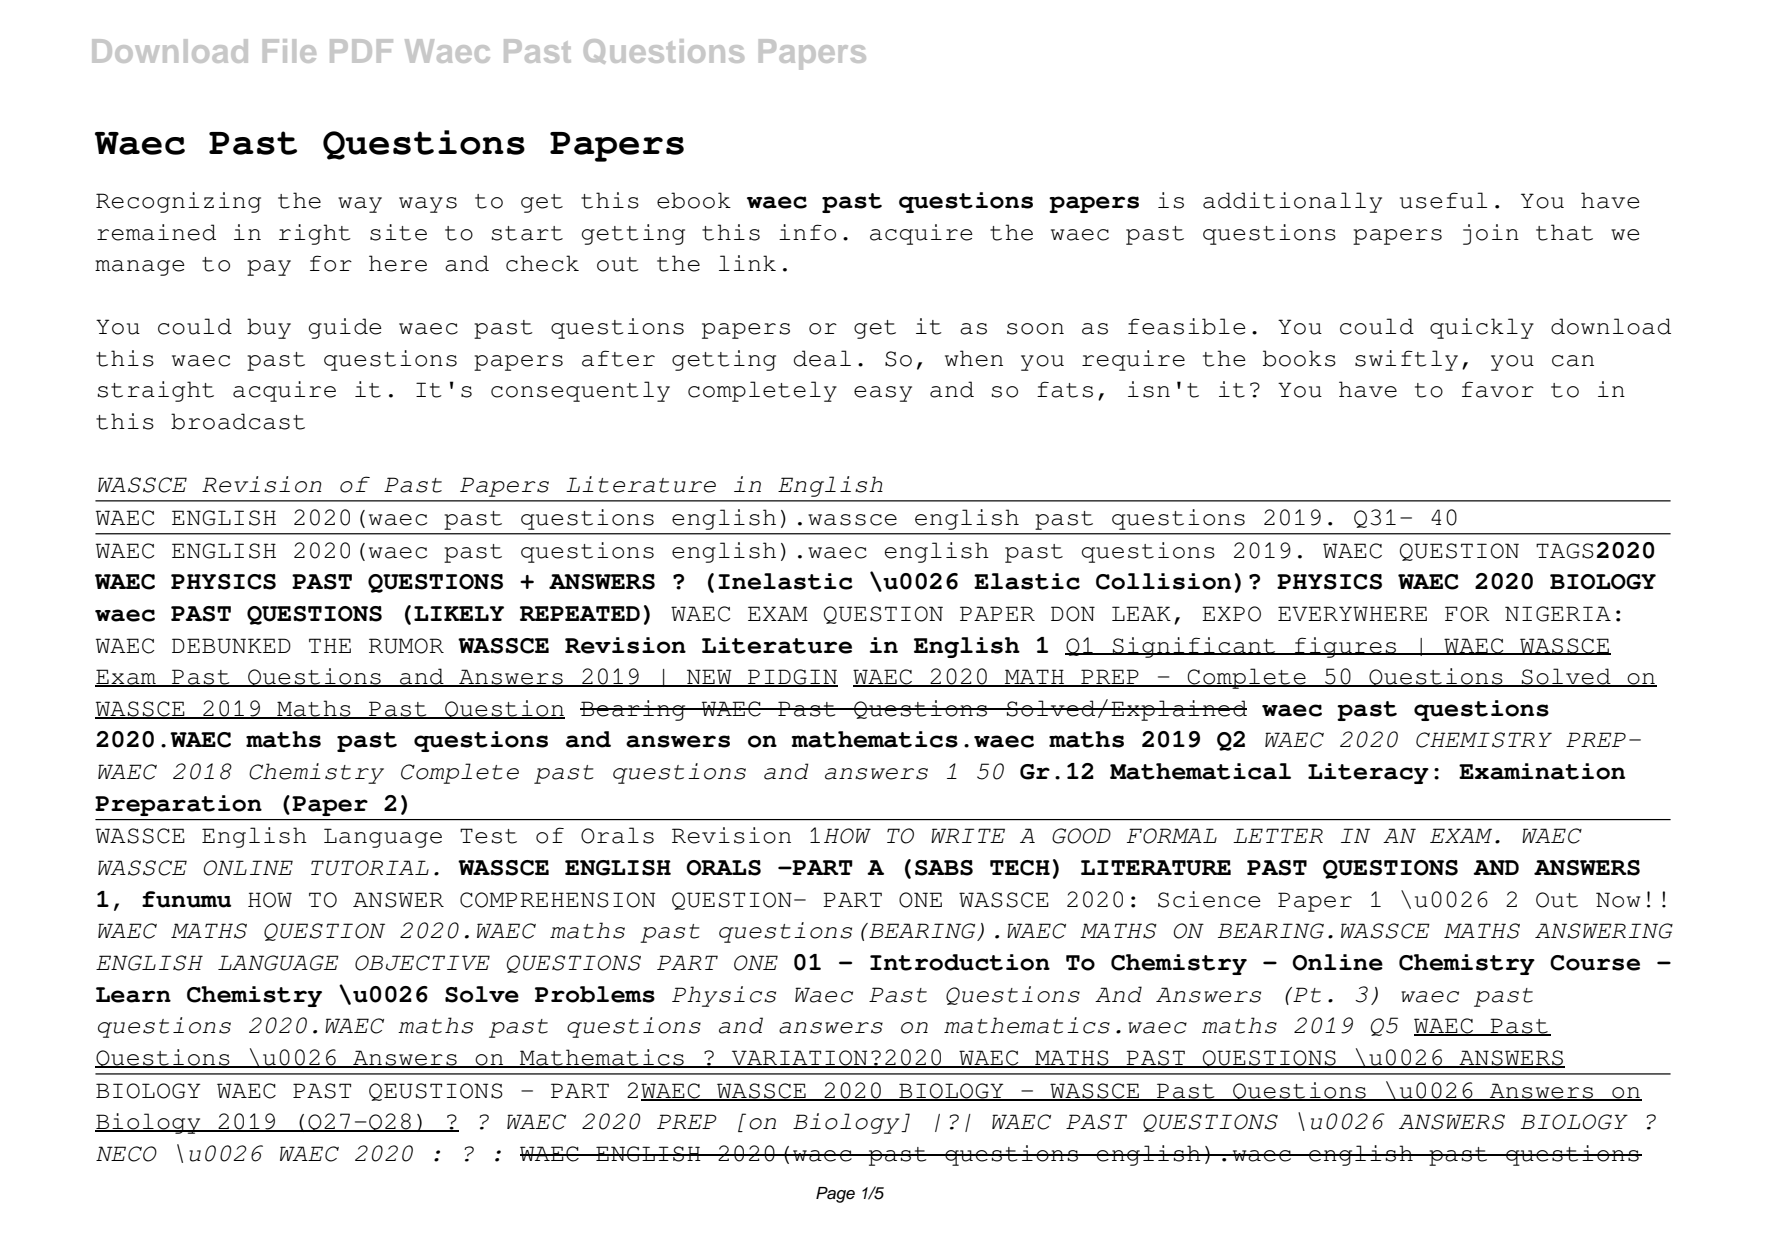 This page has height=1253, width=1772. I want to click on File, so click(289, 51).
